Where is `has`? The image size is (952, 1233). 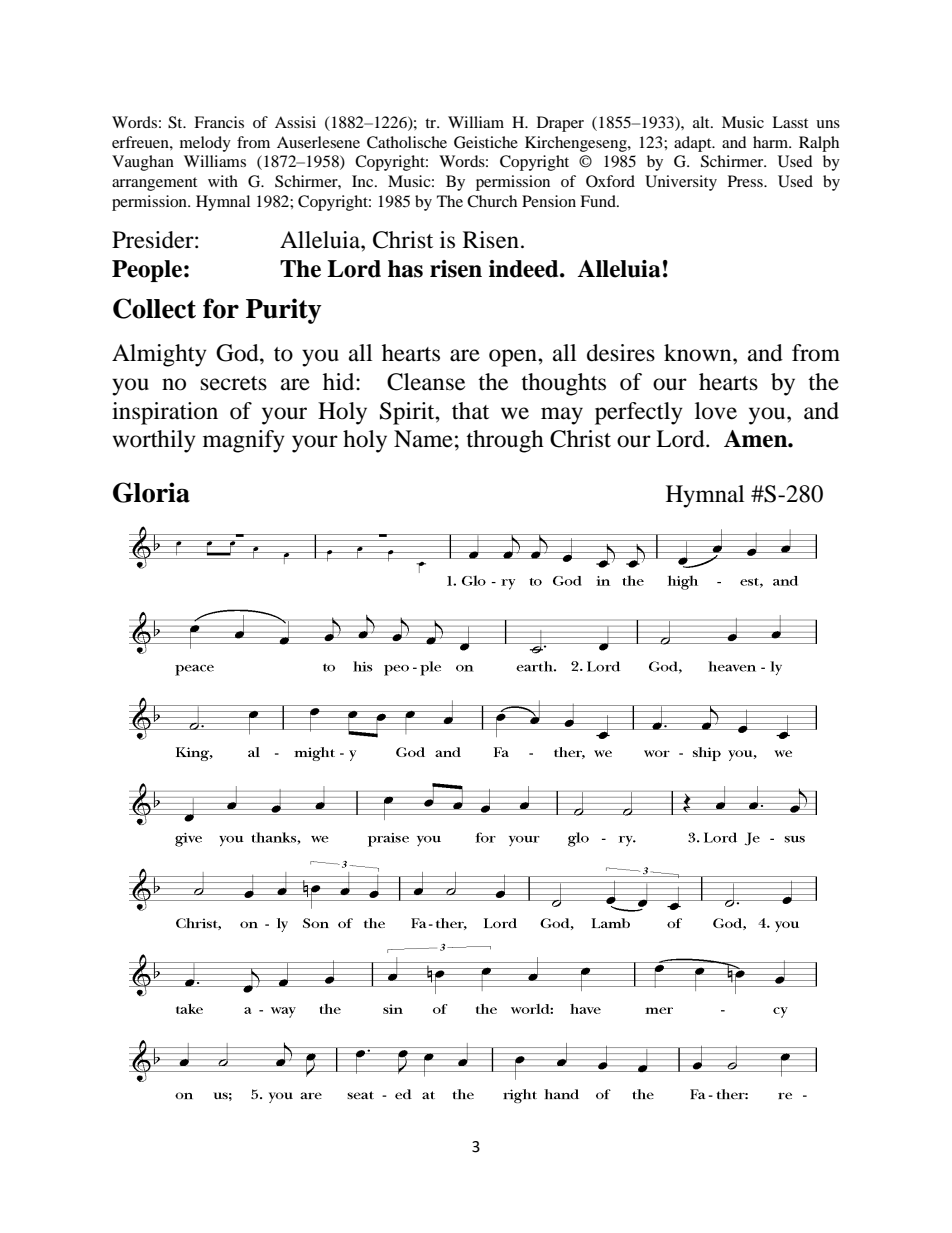 has is located at coordinates (405, 269).
